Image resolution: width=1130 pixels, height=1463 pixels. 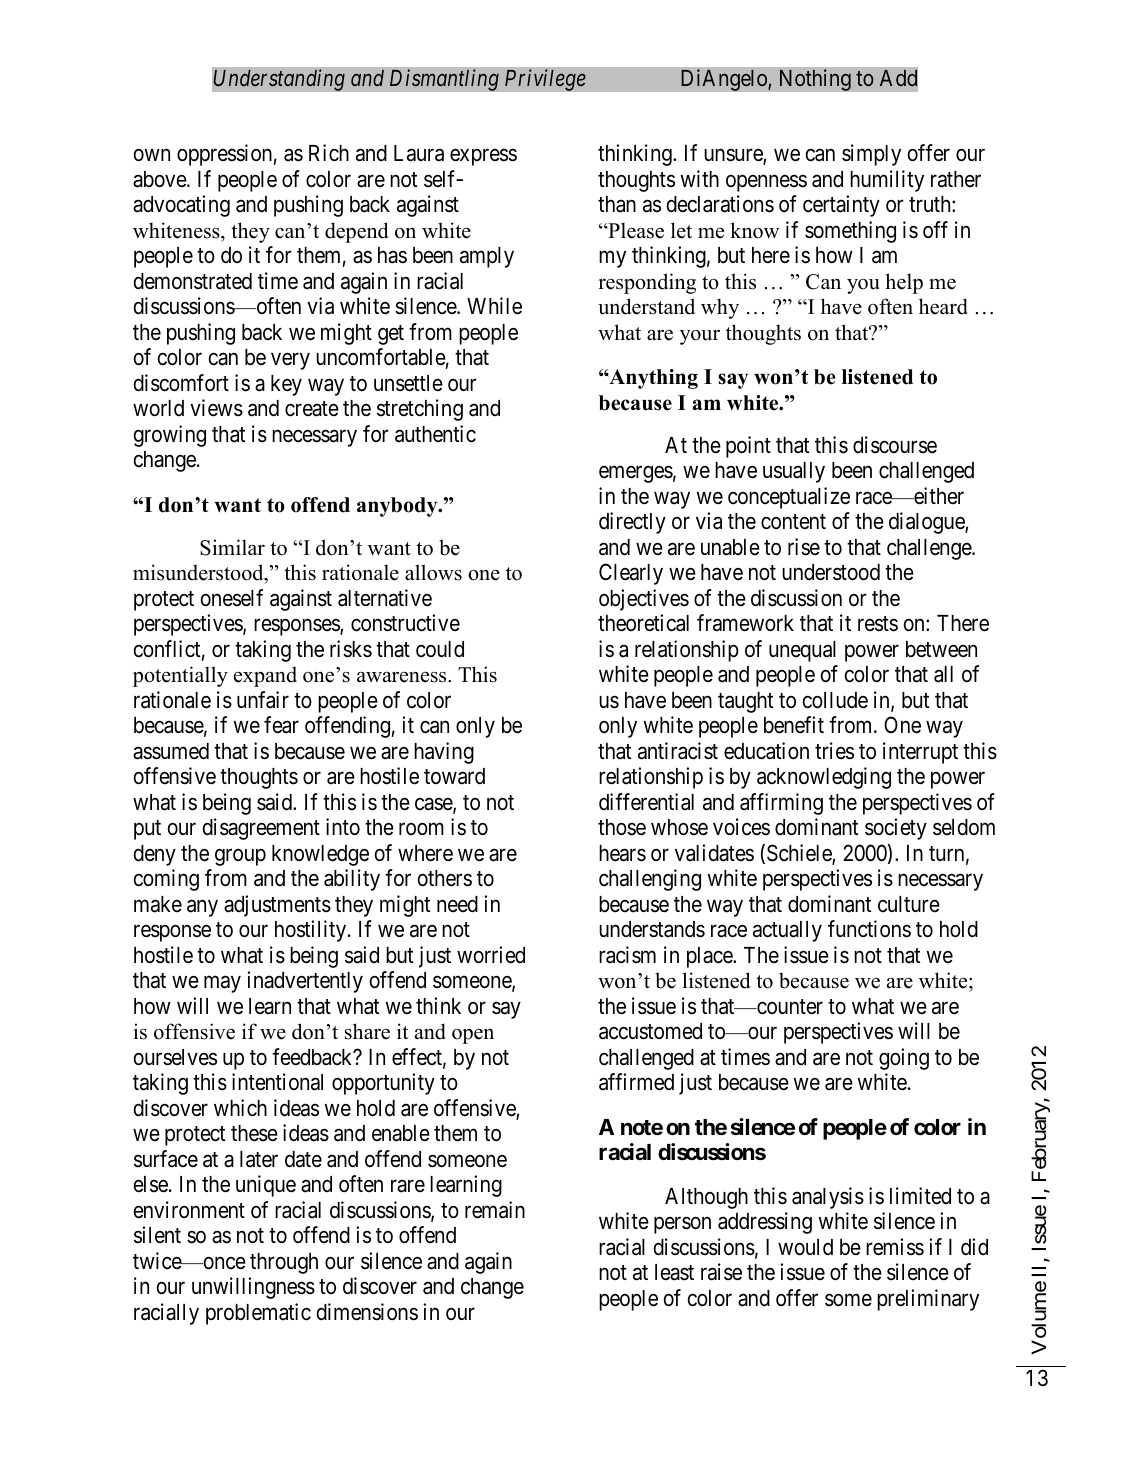 What do you see at coordinates (871, 155) in the page?
I see `simply` at bounding box center [871, 155].
